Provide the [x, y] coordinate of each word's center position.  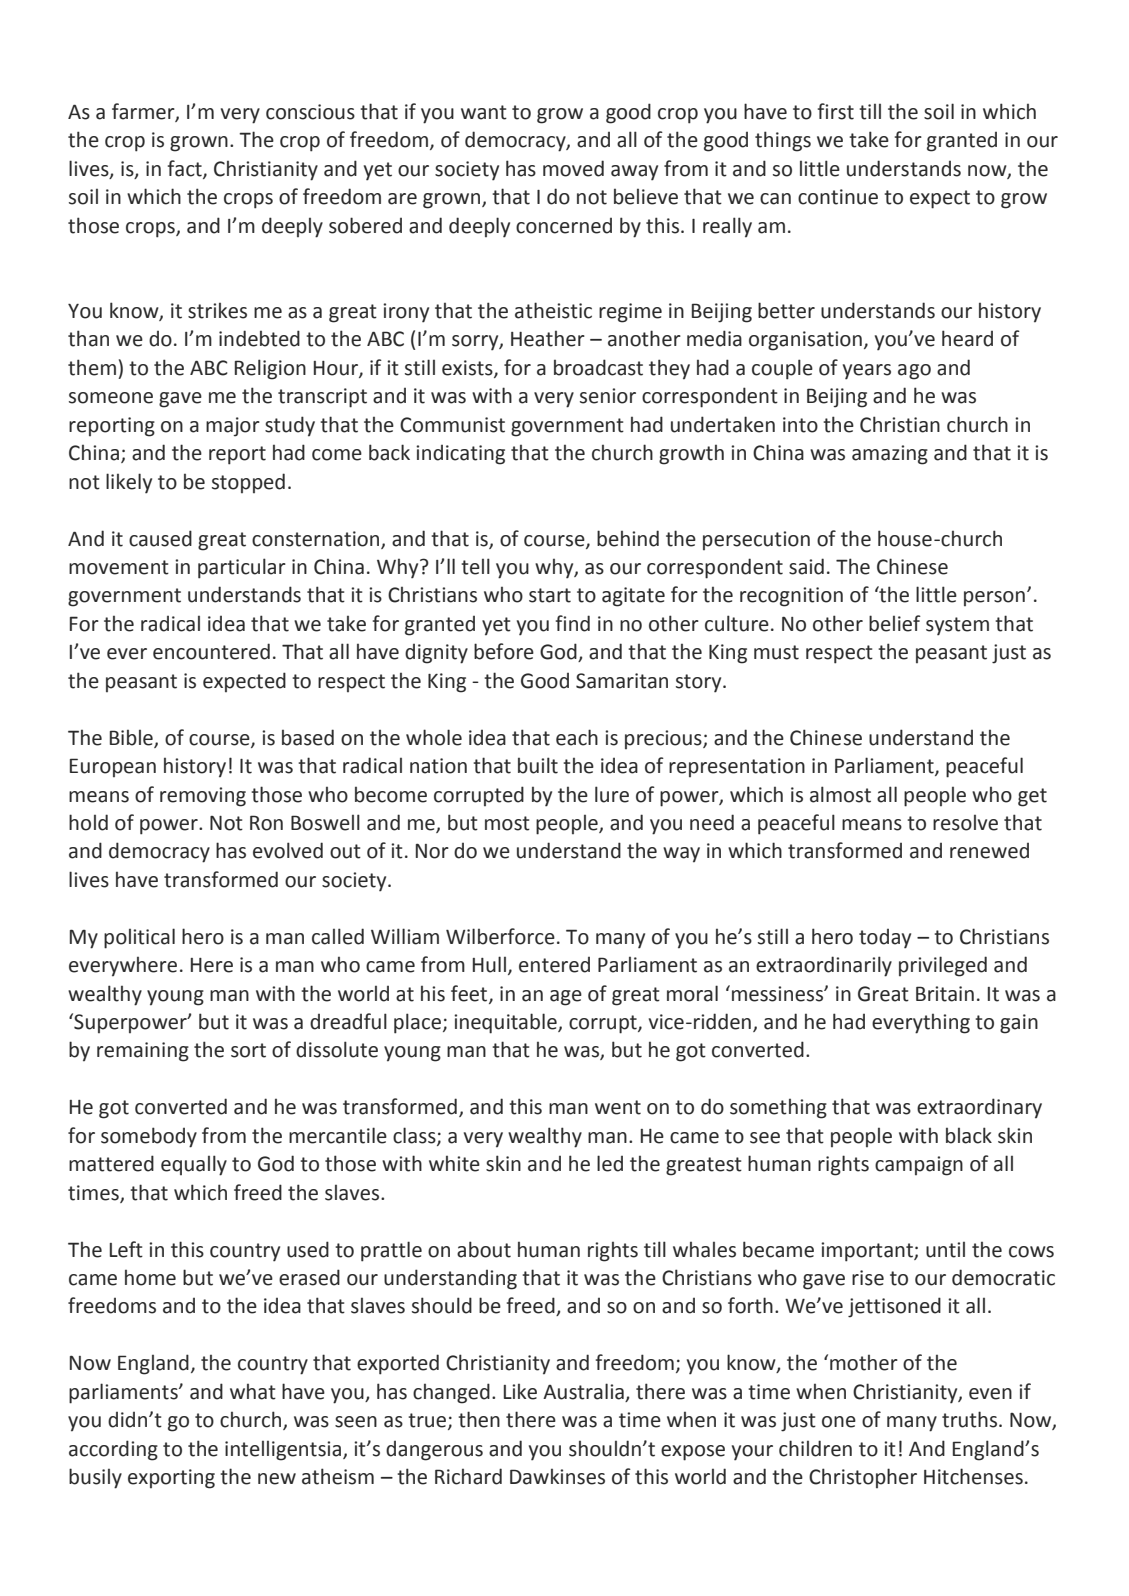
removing [203, 797]
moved [573, 168]
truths [971, 1419]
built [538, 765]
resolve [965, 823]
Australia [583, 1391]
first [836, 111]
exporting [171, 1479]
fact [186, 169]
